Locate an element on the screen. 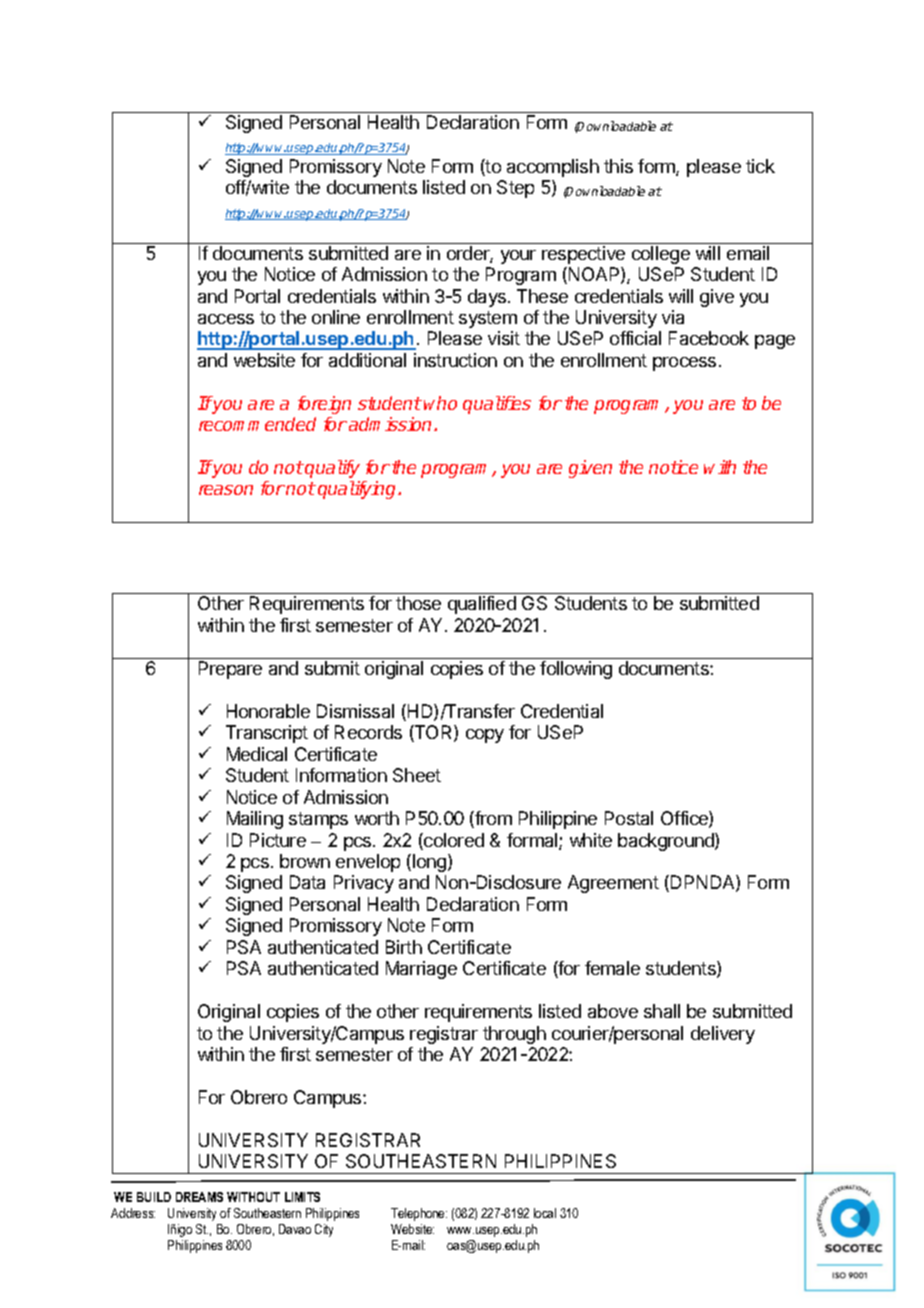 The width and height of the screenshot is (924, 1308). local is located at coordinates (545, 1213).
